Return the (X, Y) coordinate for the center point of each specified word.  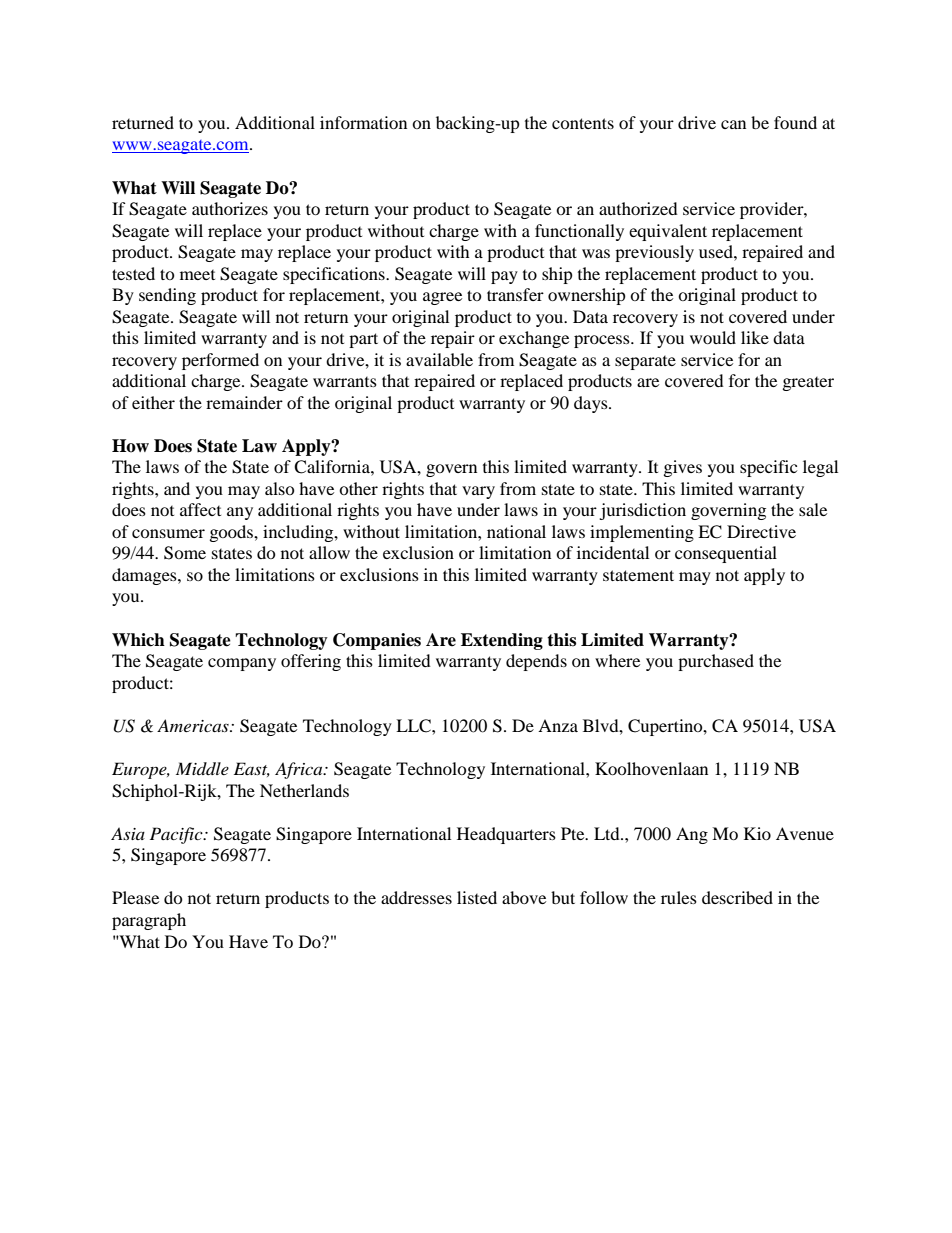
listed (477, 897)
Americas (194, 725)
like (755, 337)
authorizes (230, 208)
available (439, 359)
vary (478, 492)
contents (583, 123)
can (733, 124)
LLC (414, 726)
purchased (716, 662)
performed (220, 361)
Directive (761, 531)
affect (200, 509)
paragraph (149, 921)
